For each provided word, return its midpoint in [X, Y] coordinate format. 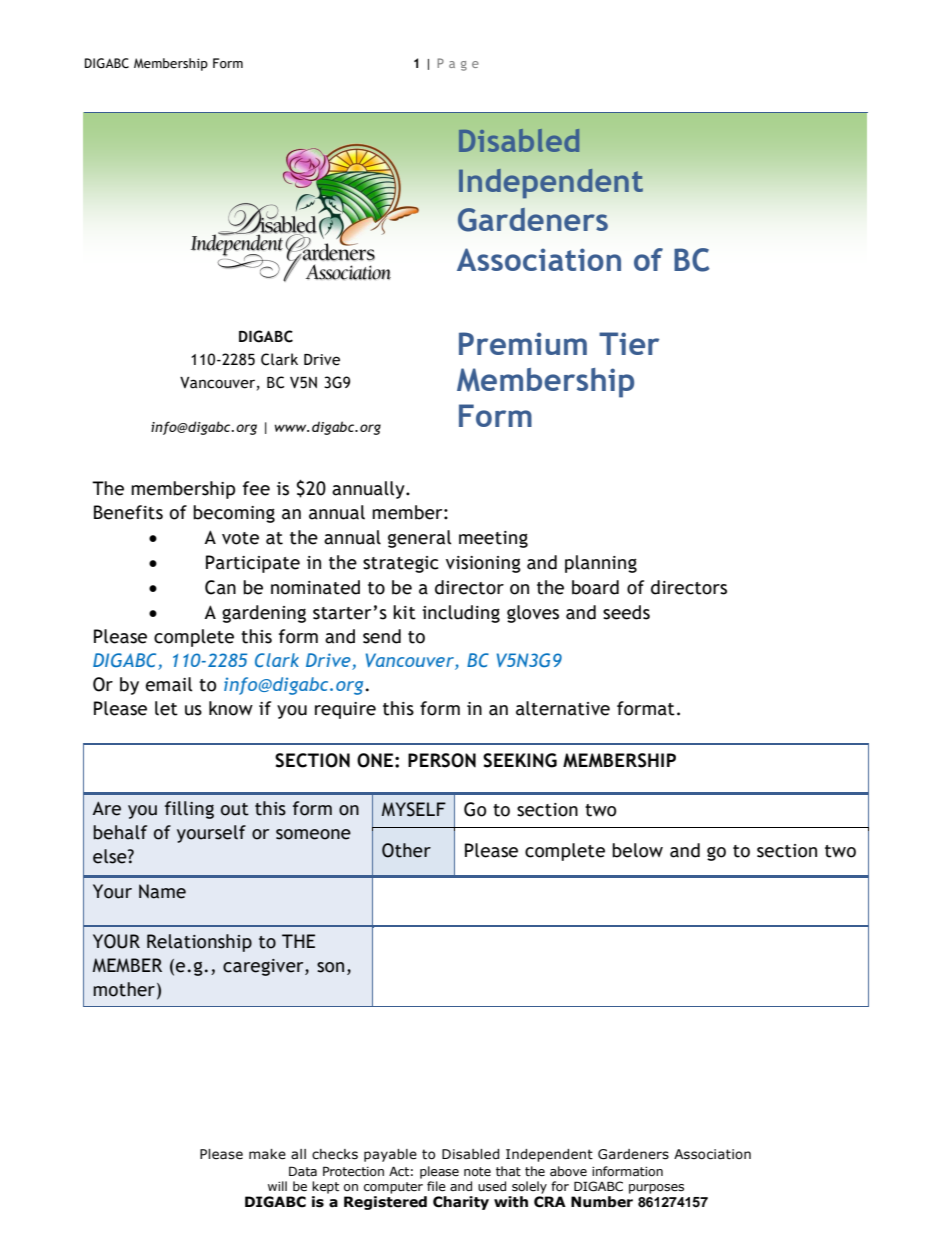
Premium [523, 343]
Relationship [199, 943]
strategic [400, 564]
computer [393, 1188]
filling [189, 810]
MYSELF [414, 809]
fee [256, 488]
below [637, 850]
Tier [629, 343]
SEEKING [520, 760]
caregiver [264, 967]
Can [220, 587]
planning [601, 564]
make [267, 1154]
